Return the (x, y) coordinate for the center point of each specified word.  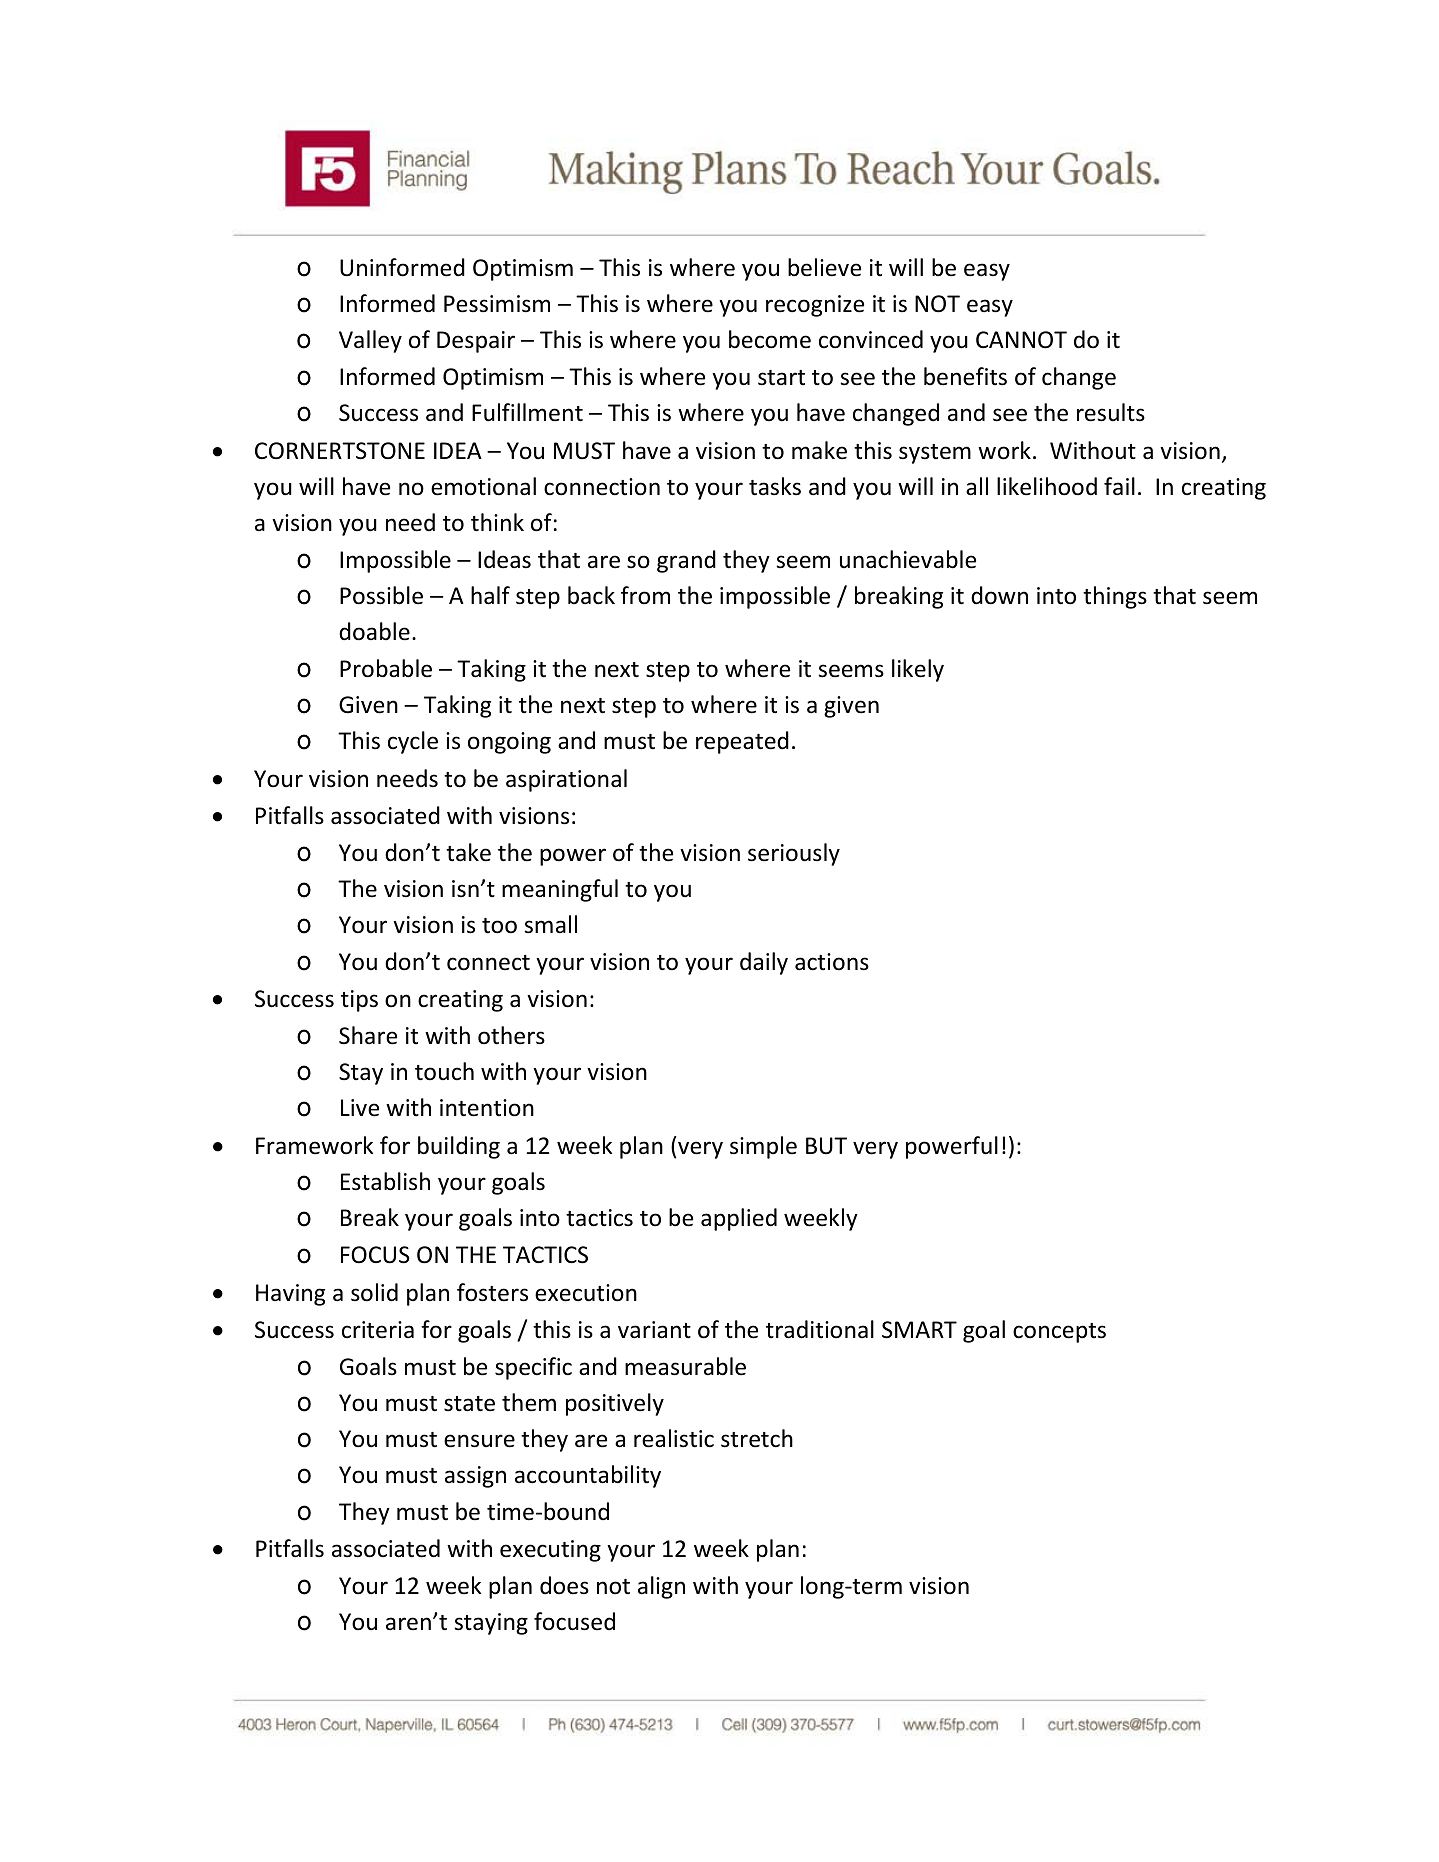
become (770, 339)
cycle (413, 742)
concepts (1059, 1333)
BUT (826, 1146)
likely (918, 670)
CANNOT (1021, 340)
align (661, 1587)
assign (475, 1477)
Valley (370, 341)
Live (360, 1108)
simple (763, 1147)
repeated (742, 742)
